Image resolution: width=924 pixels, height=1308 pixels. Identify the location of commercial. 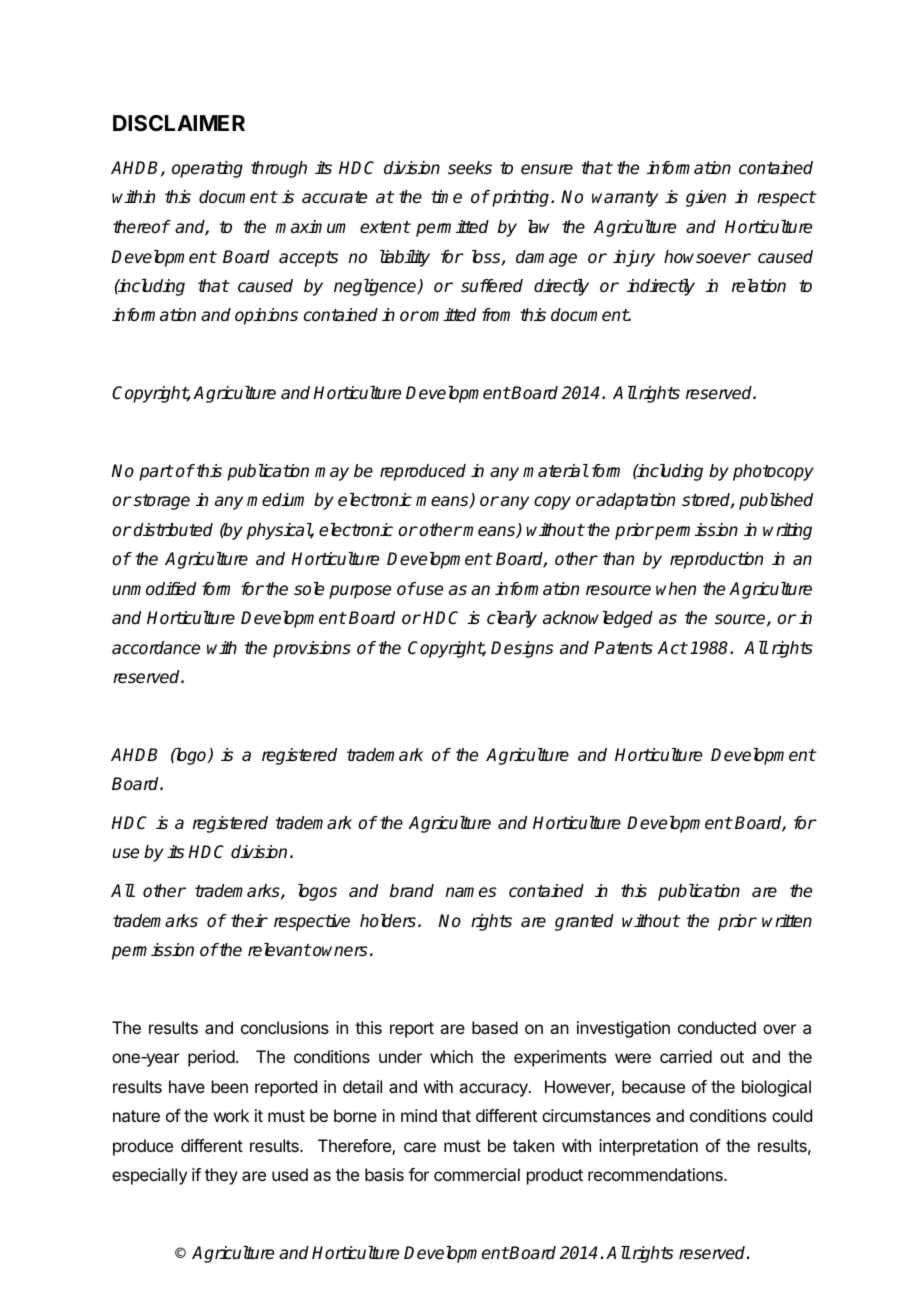
(477, 1174).
